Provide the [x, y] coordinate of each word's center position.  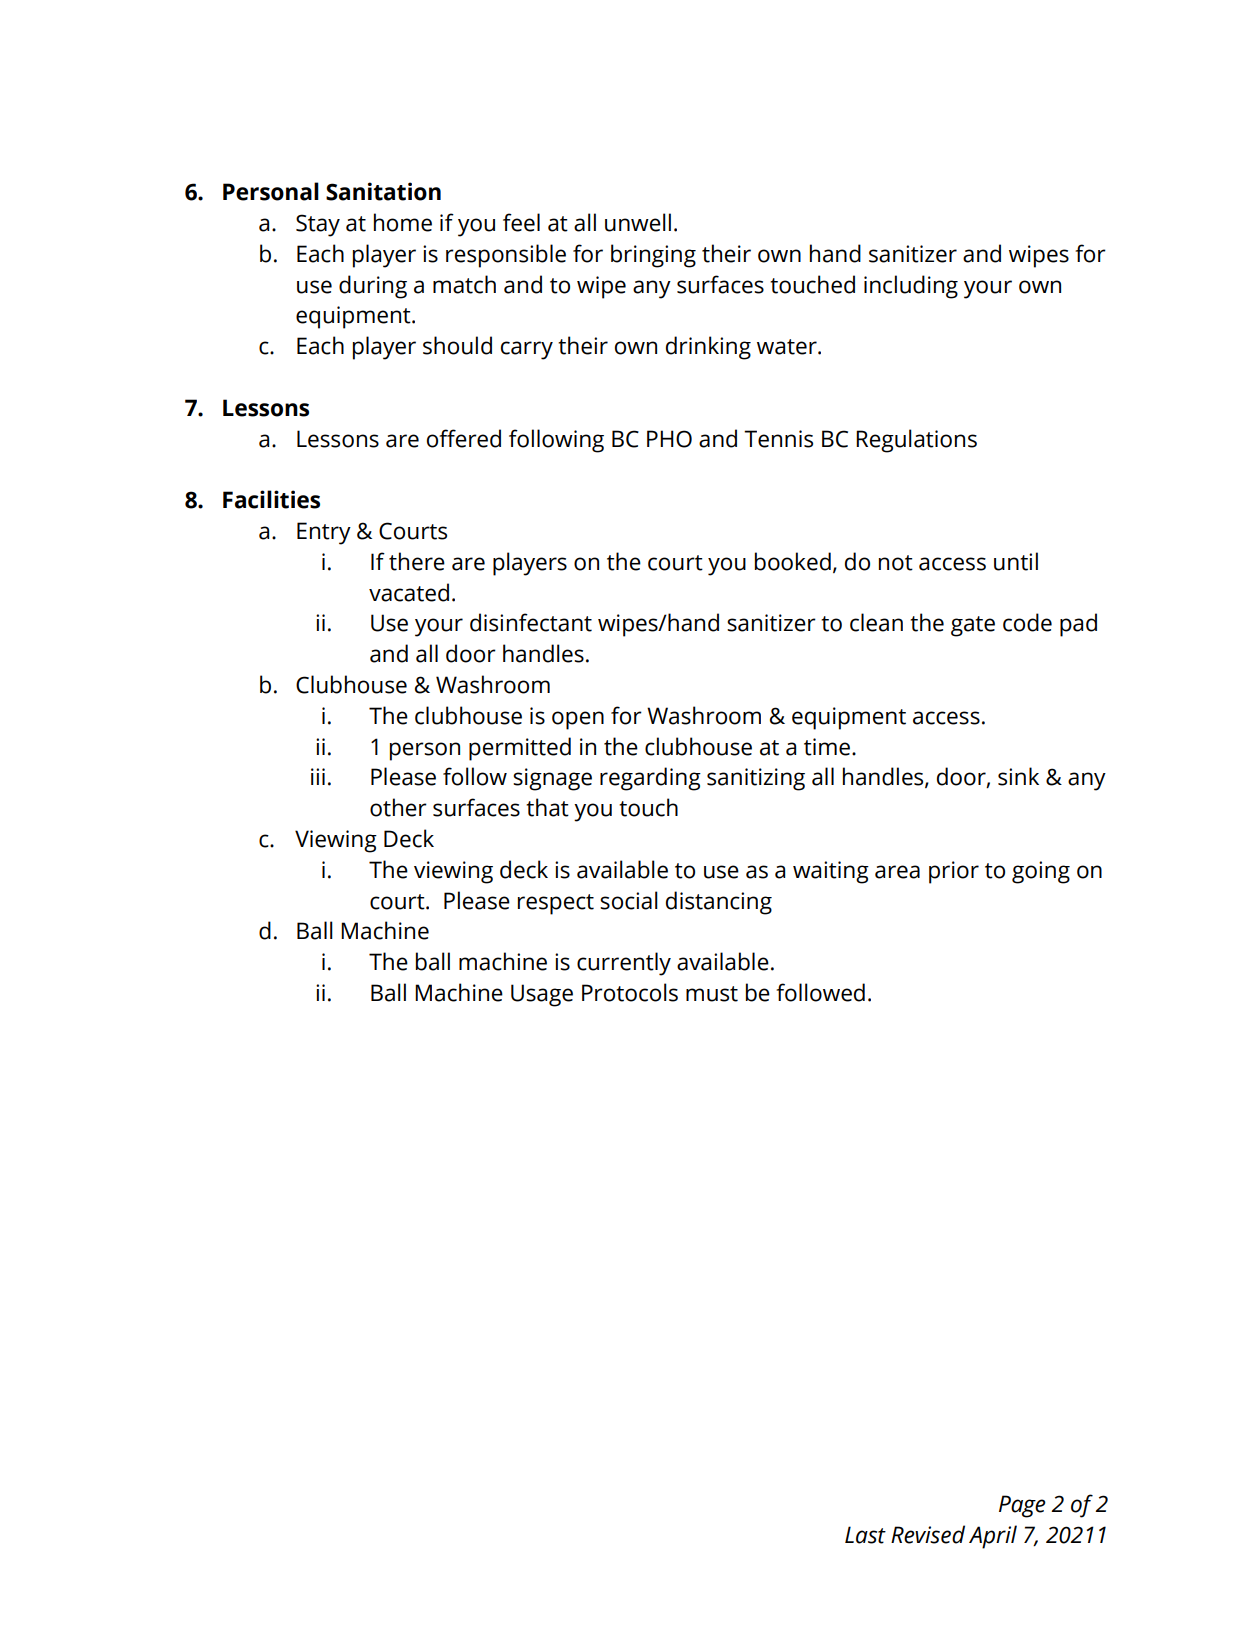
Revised [928, 1534]
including [911, 287]
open [578, 720]
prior [954, 872]
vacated [409, 592]
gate [973, 626]
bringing [653, 256]
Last [865, 1535]
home [403, 222]
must [712, 994]
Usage [542, 995]
